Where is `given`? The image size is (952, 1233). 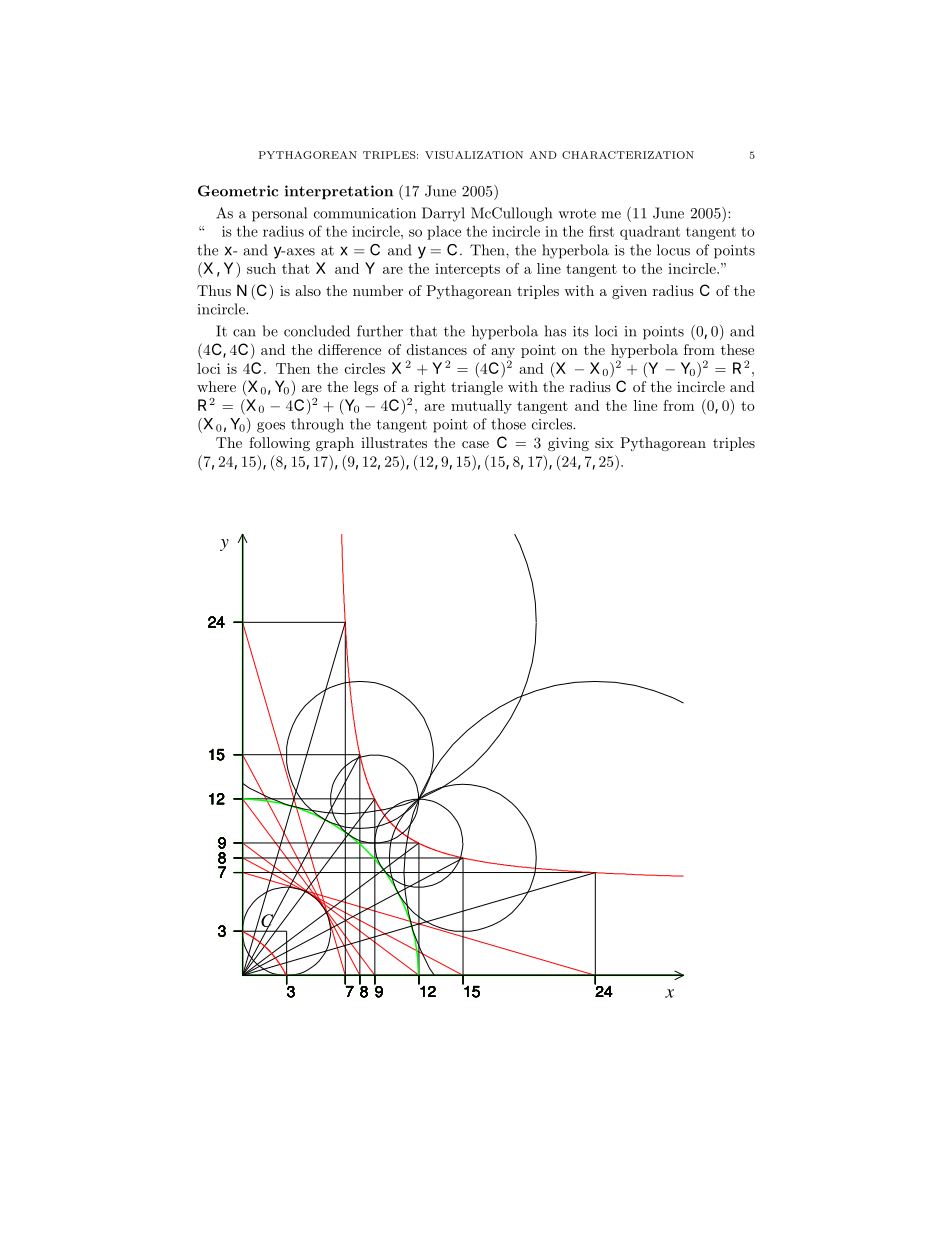
given is located at coordinates (629, 292).
